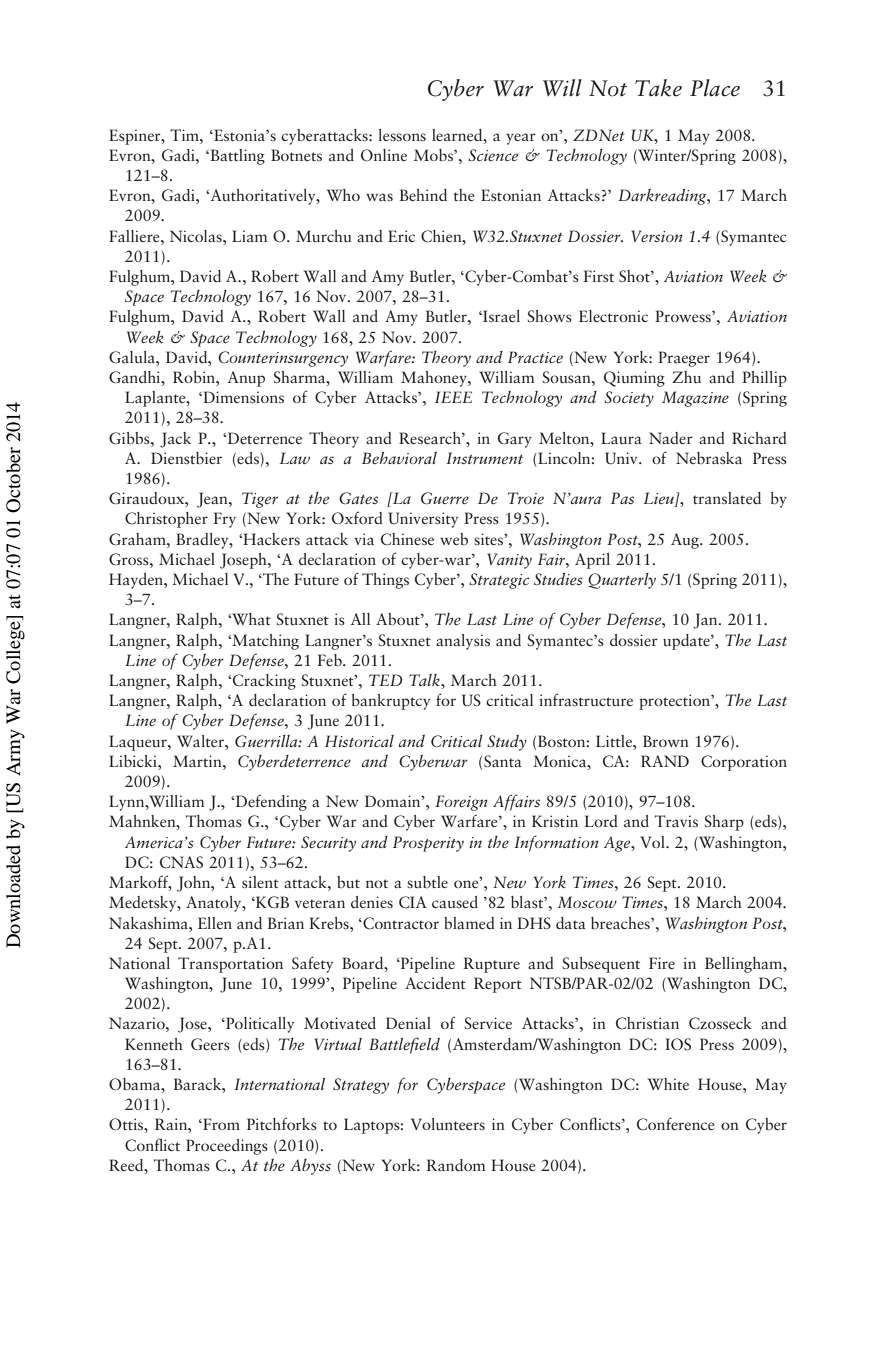 This screenshot has width=896, height=1345. Describe the element at coordinates (236, 157) in the screenshot. I see `Battling` at that location.
